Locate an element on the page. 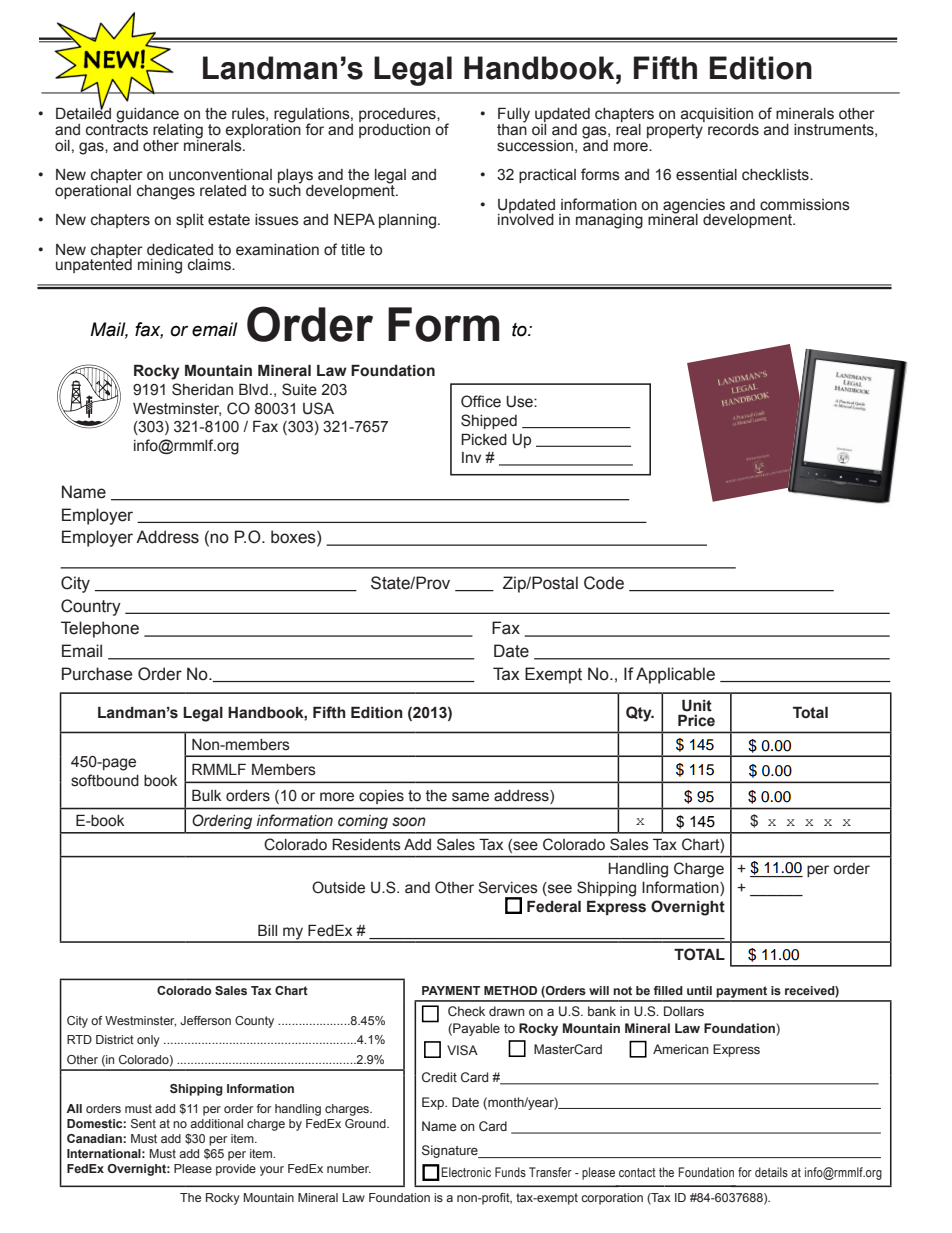 The width and height of the page is (952, 1233). Code is located at coordinates (604, 583).
